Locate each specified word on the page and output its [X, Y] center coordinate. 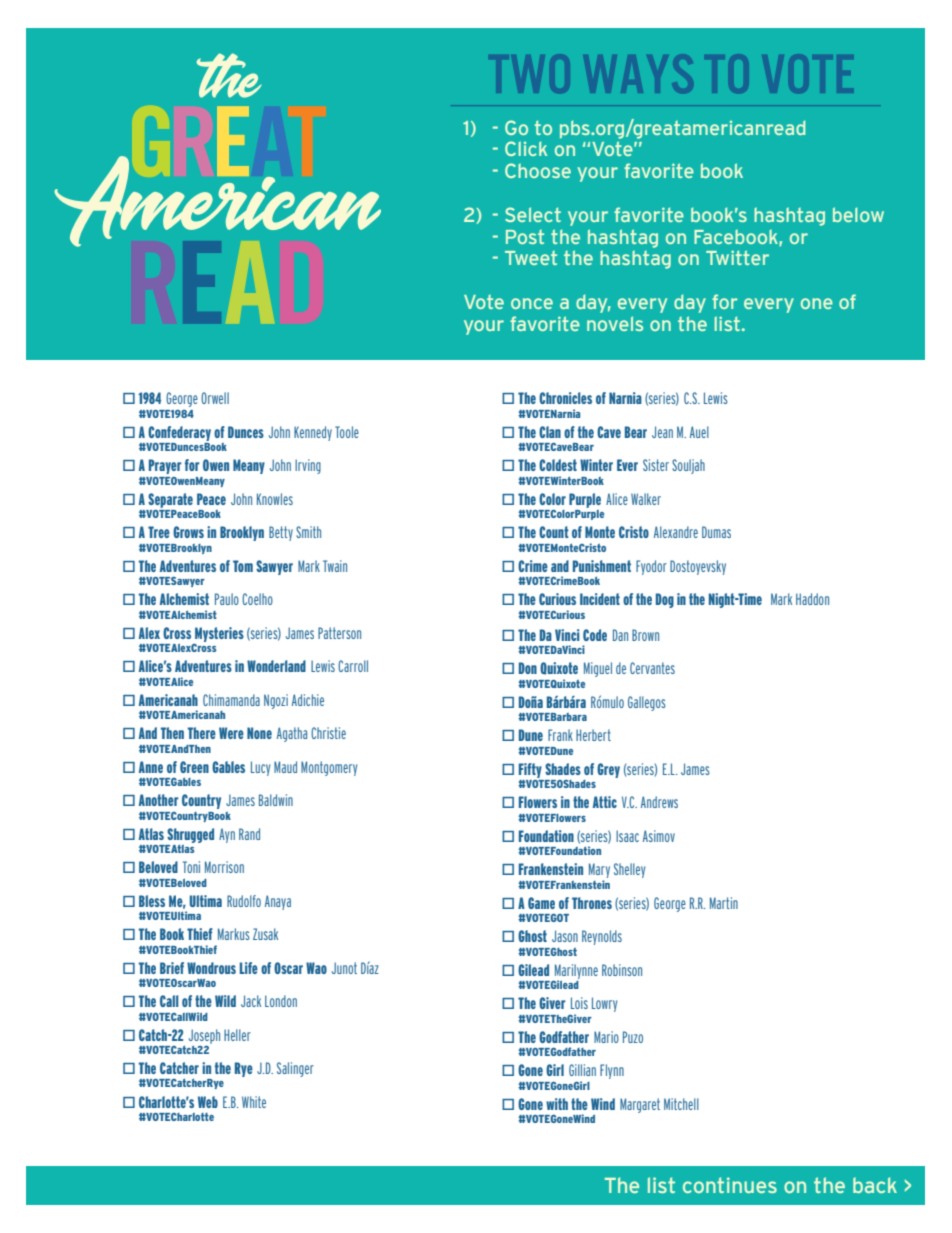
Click [526, 148]
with [557, 1104]
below [858, 214]
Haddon [812, 599]
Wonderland [276, 666]
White [254, 1102]
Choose [538, 170]
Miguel [598, 669]
